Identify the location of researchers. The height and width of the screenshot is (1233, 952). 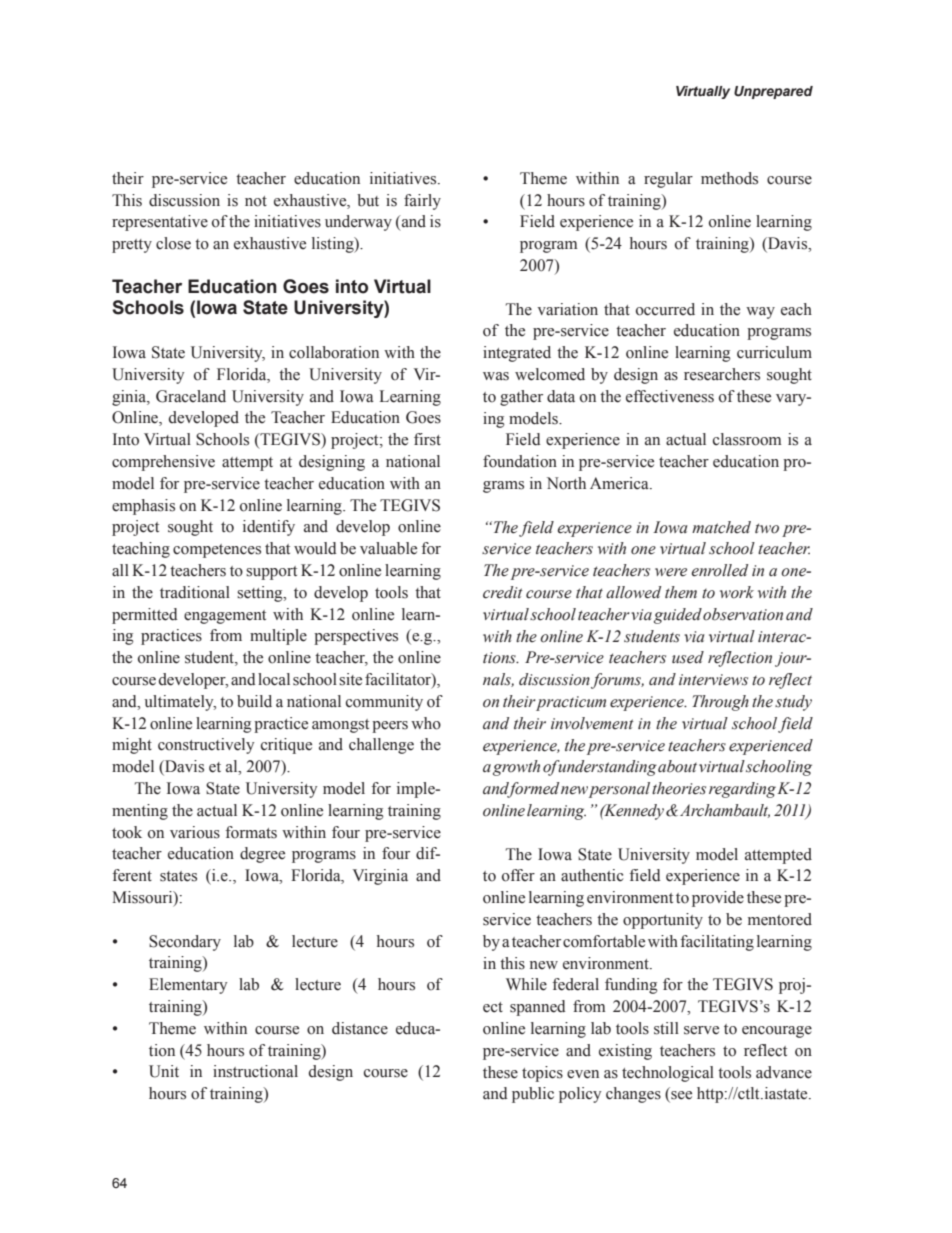
(722, 374).
